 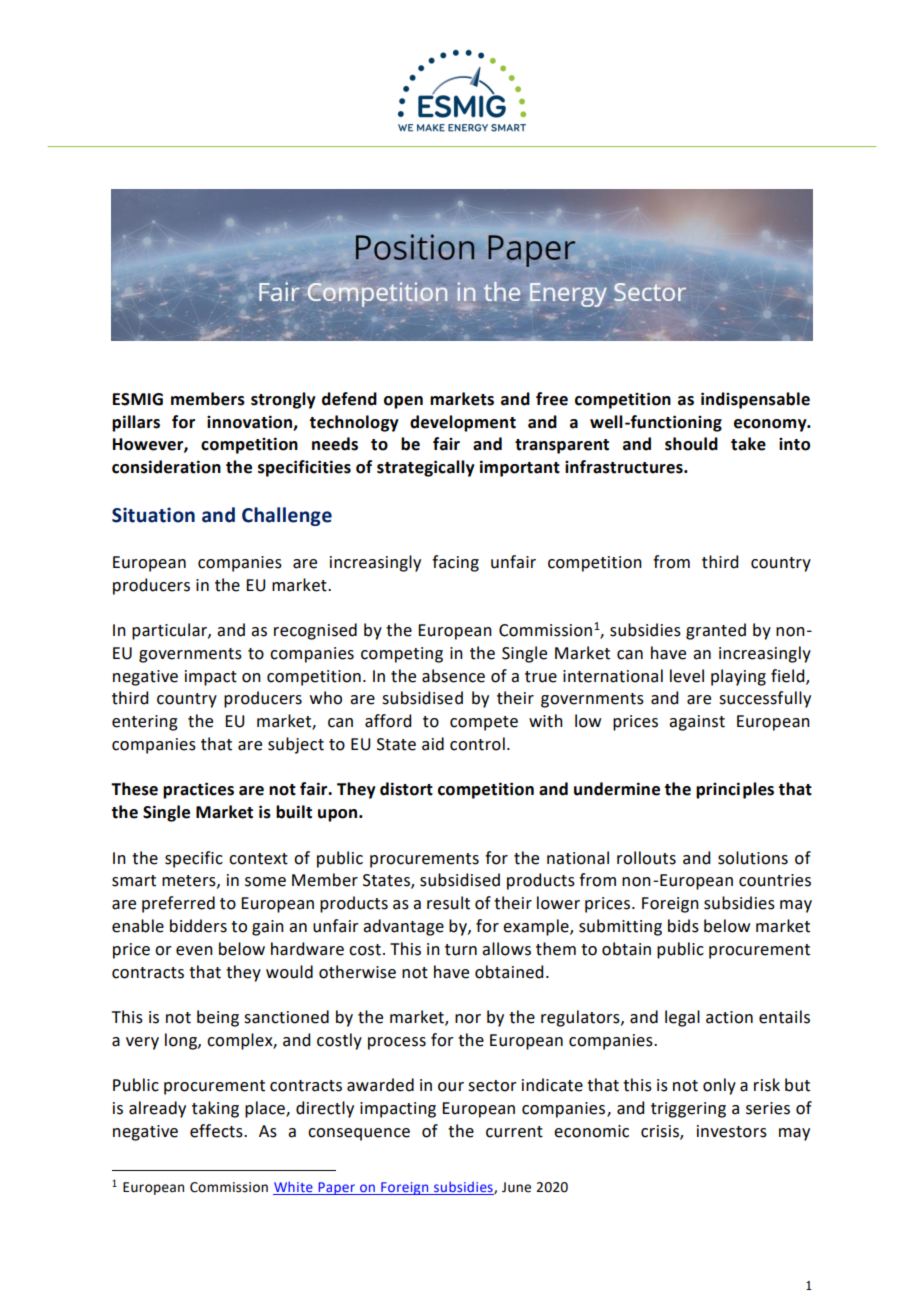 What do you see at coordinates (136, 423) in the screenshot?
I see `pillars` at bounding box center [136, 423].
